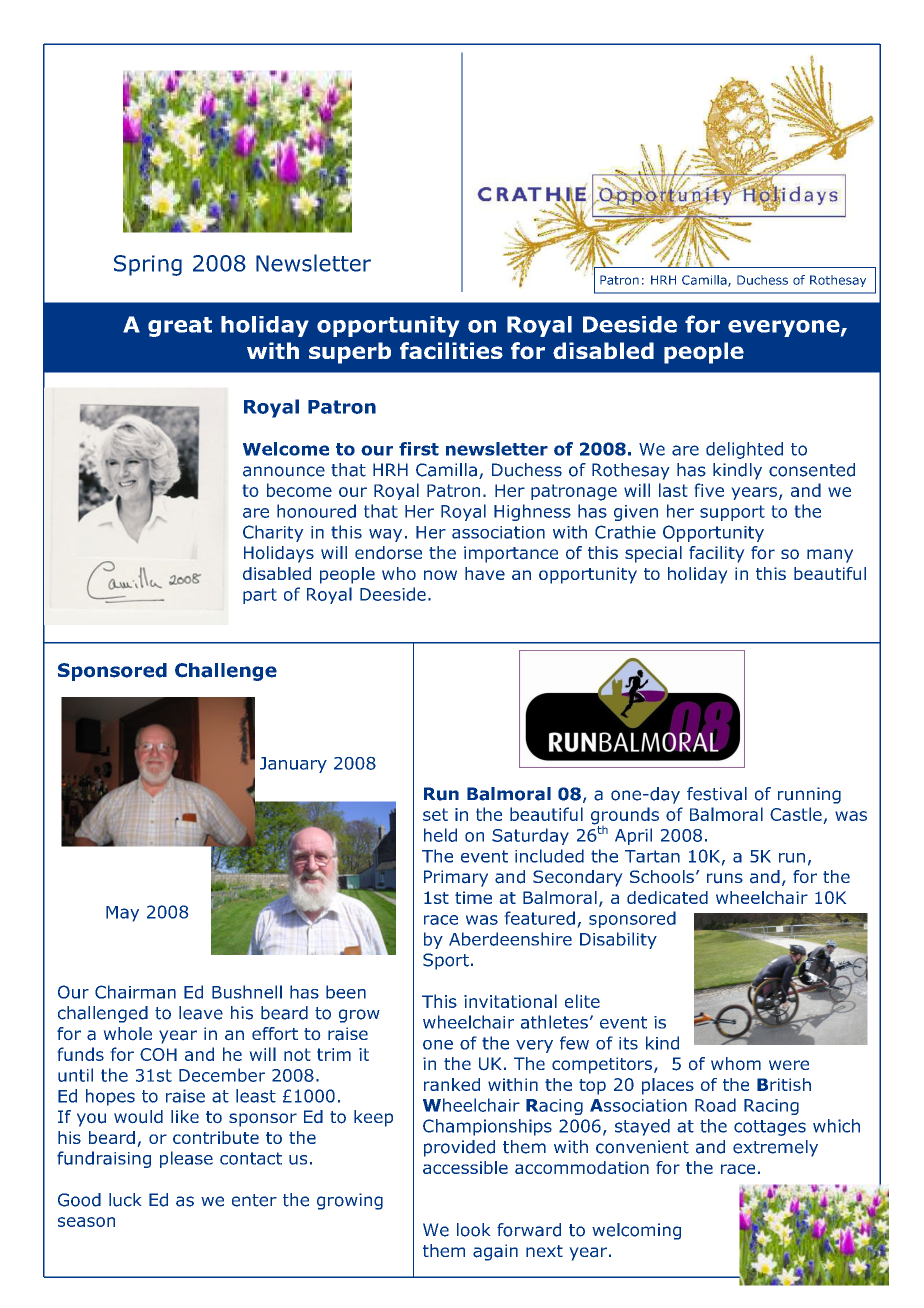 This screenshot has height=1308, width=924. What do you see at coordinates (473, 1230) in the screenshot?
I see `look` at bounding box center [473, 1230].
